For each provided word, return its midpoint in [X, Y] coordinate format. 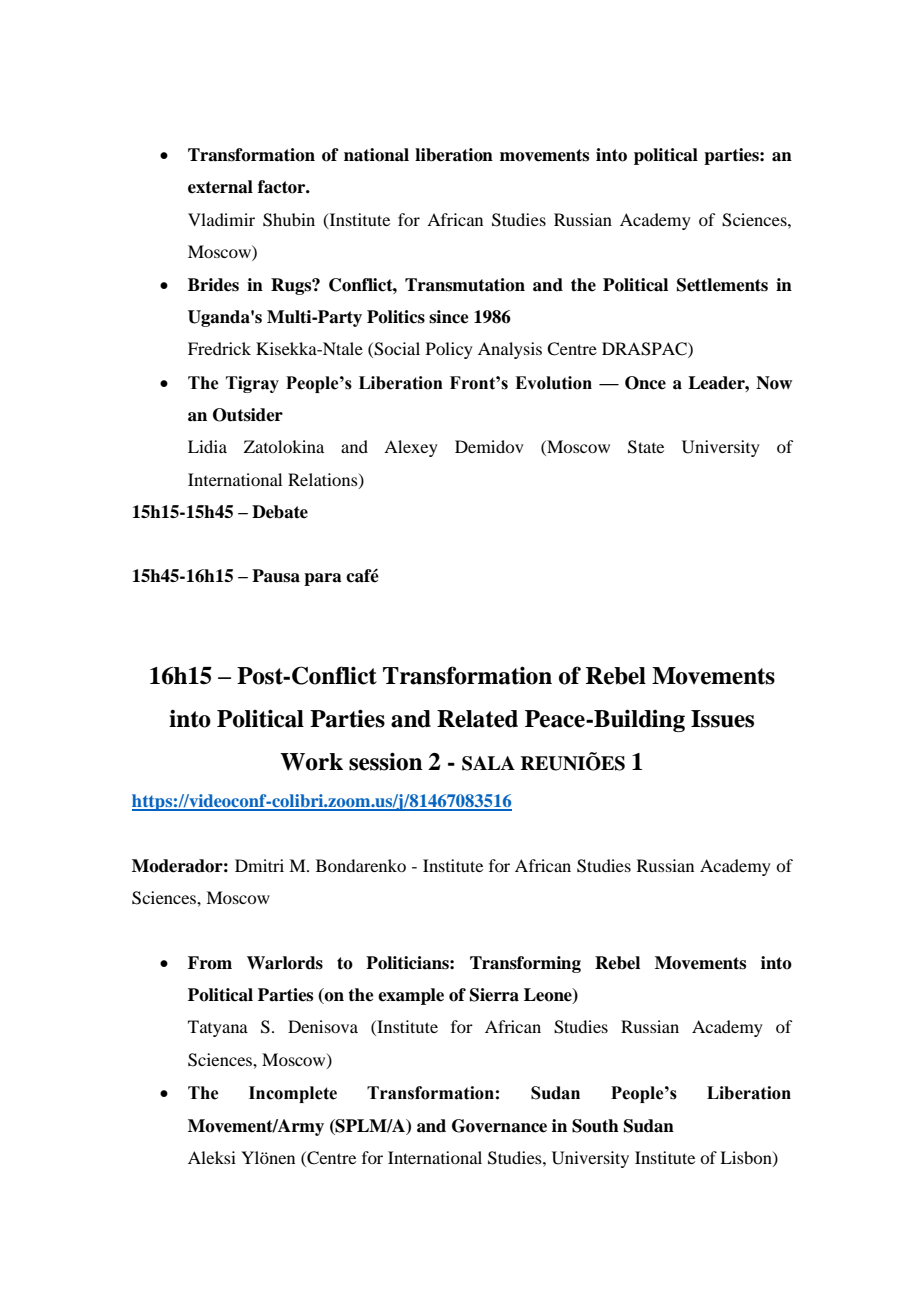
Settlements [722, 285]
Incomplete [293, 1094]
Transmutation [465, 285]
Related [477, 719]
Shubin [289, 220]
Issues [722, 719]
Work [311, 762]
